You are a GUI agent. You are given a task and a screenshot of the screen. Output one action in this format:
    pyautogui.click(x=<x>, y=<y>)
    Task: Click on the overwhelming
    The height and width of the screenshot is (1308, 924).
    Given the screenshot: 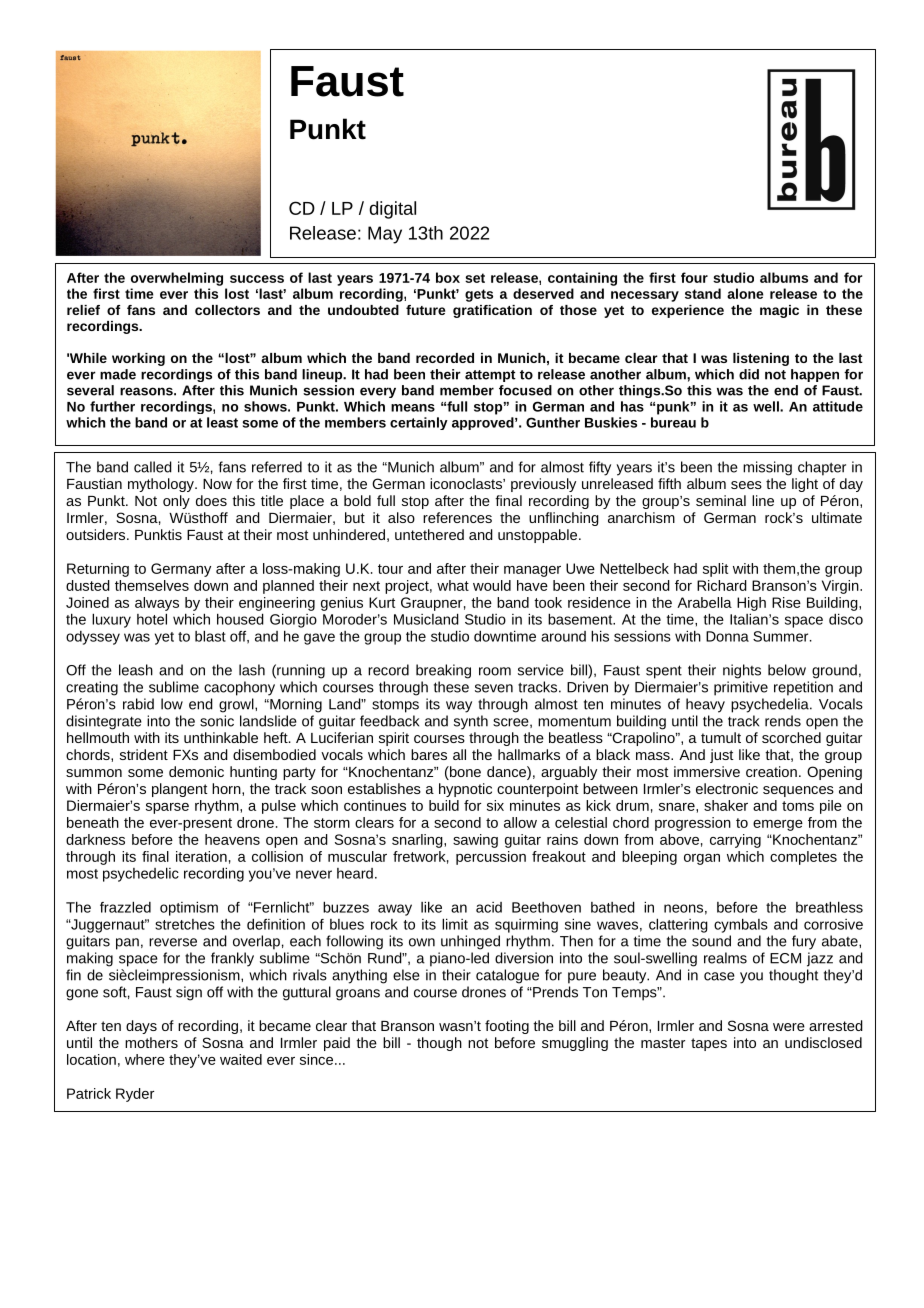 What is the action you would take?
    pyautogui.click(x=177, y=279)
